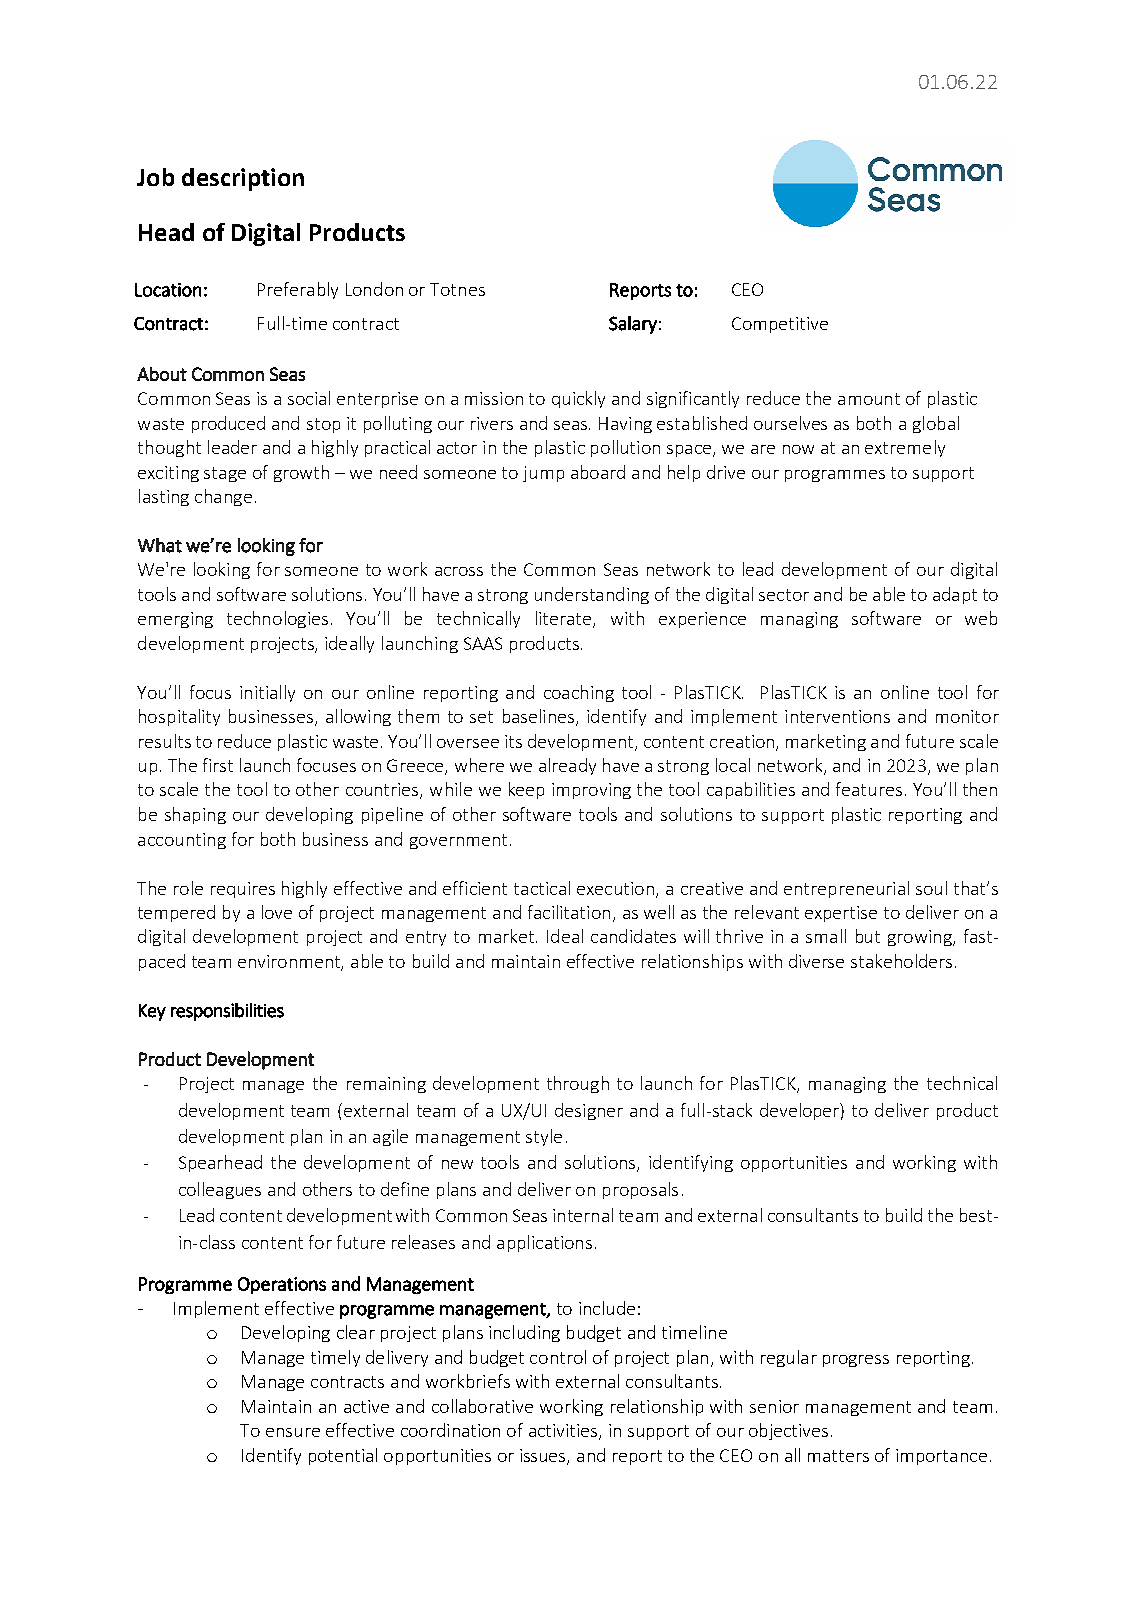 The height and width of the screenshot is (1607, 1136). Describe the element at coordinates (905, 448) in the screenshot. I see `extremely` at that location.
